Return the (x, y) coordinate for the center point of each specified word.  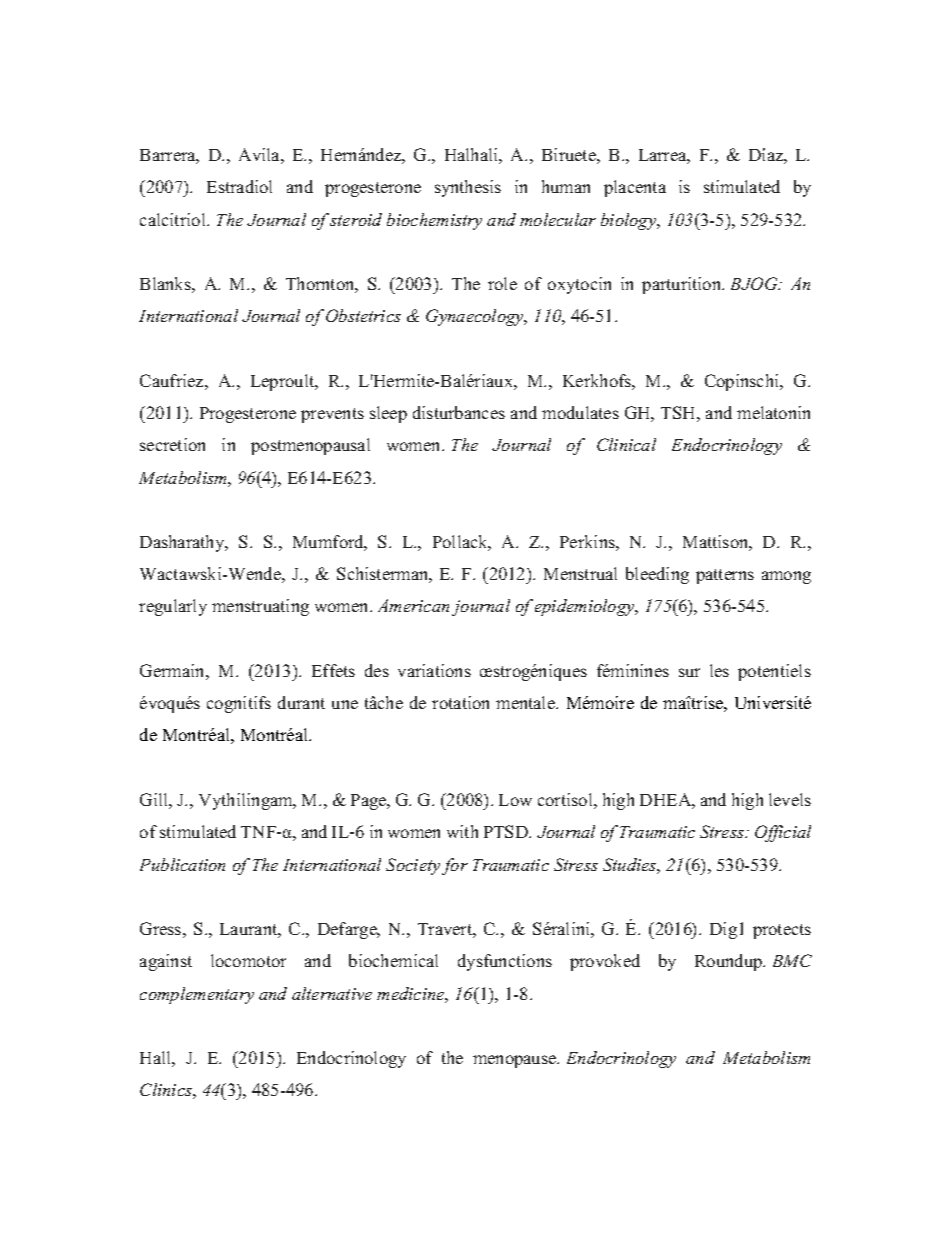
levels (790, 799)
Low (515, 800)
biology (630, 221)
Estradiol (239, 186)
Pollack (462, 543)
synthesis (468, 188)
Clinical (626, 444)
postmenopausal (310, 446)
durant (301, 702)
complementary (197, 995)
